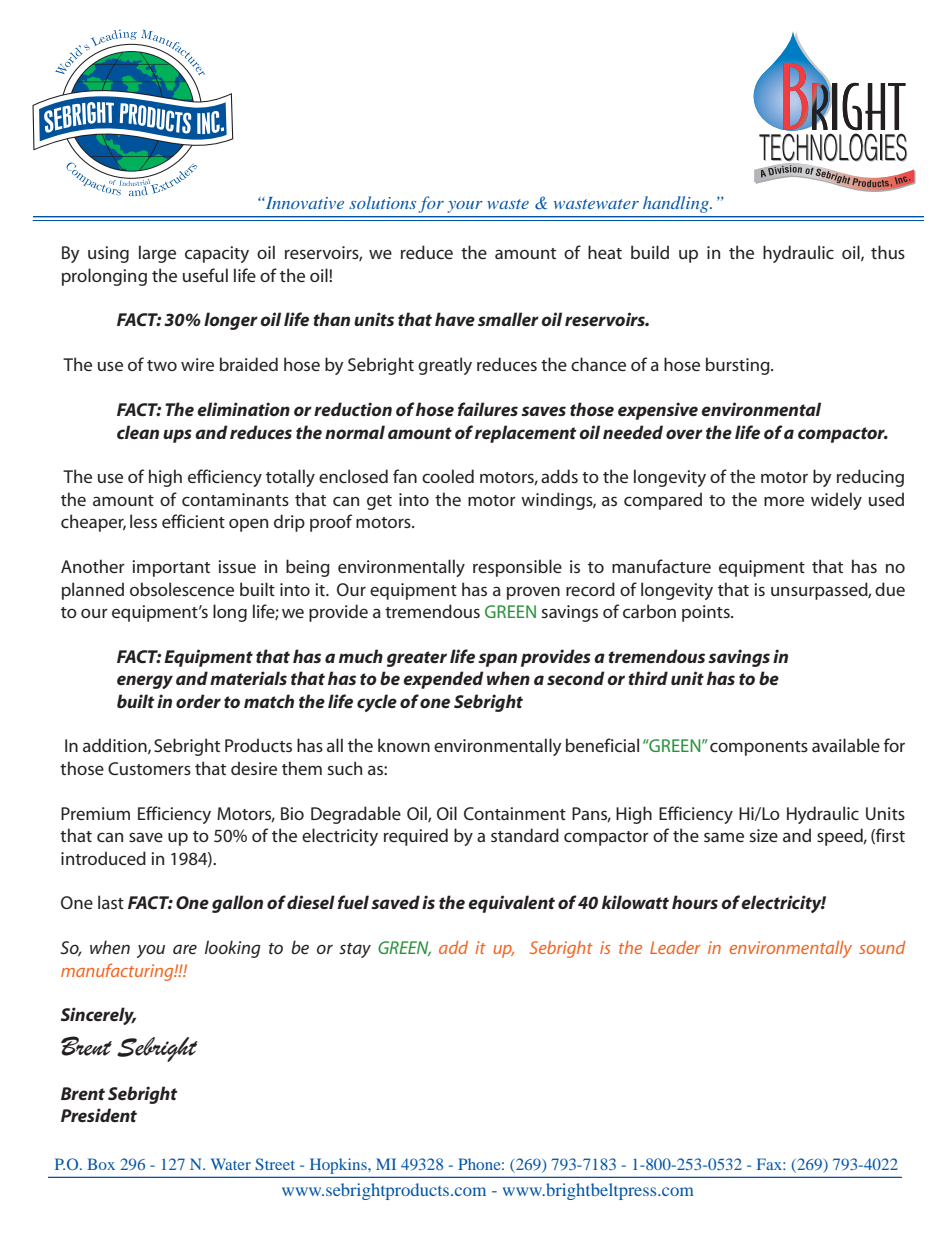 The image size is (952, 1233). What do you see at coordinates (888, 252) in the page?
I see `thus` at bounding box center [888, 252].
